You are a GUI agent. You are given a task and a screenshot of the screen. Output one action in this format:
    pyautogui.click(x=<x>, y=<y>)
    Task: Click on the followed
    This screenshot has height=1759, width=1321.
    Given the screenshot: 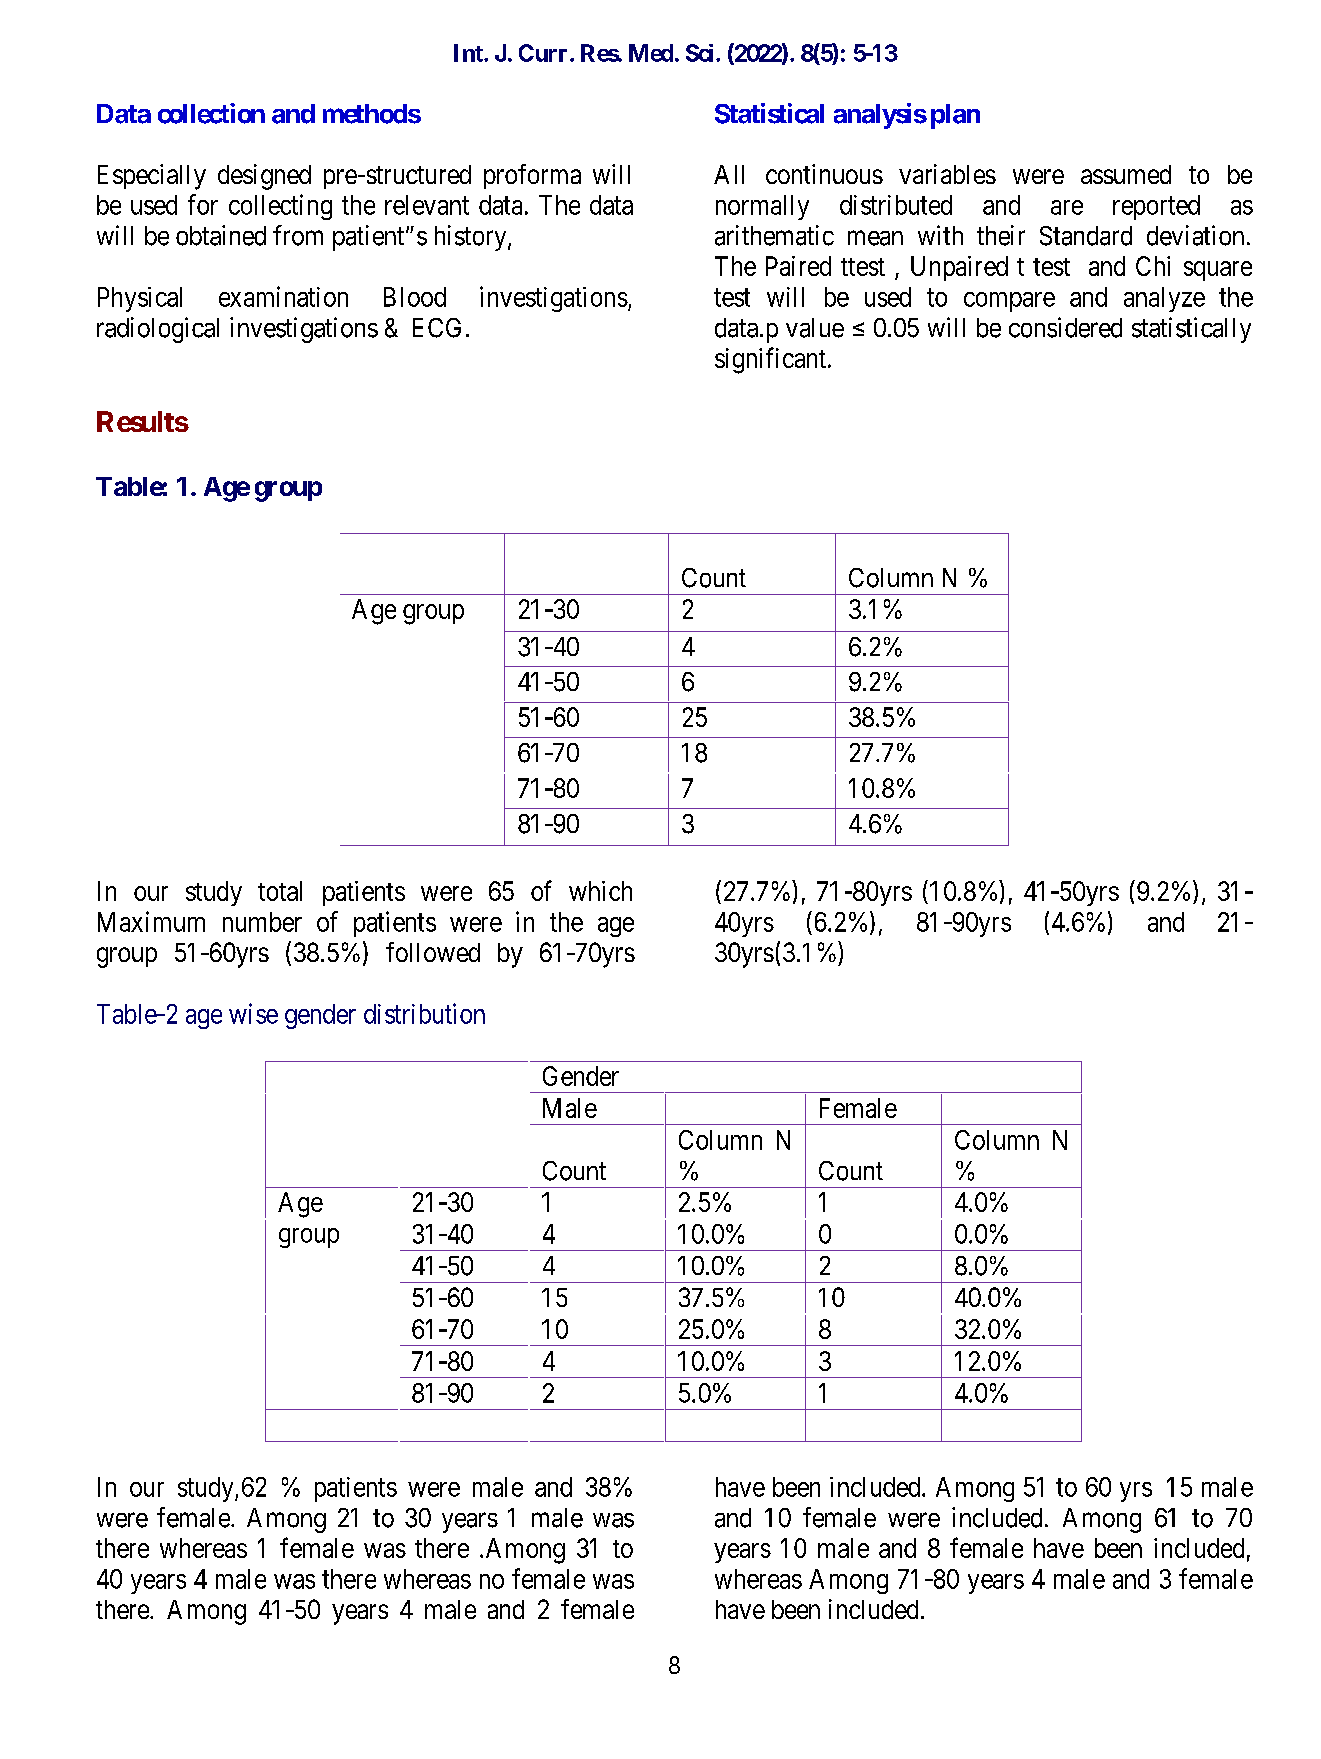 What is the action you would take?
    pyautogui.click(x=433, y=952)
